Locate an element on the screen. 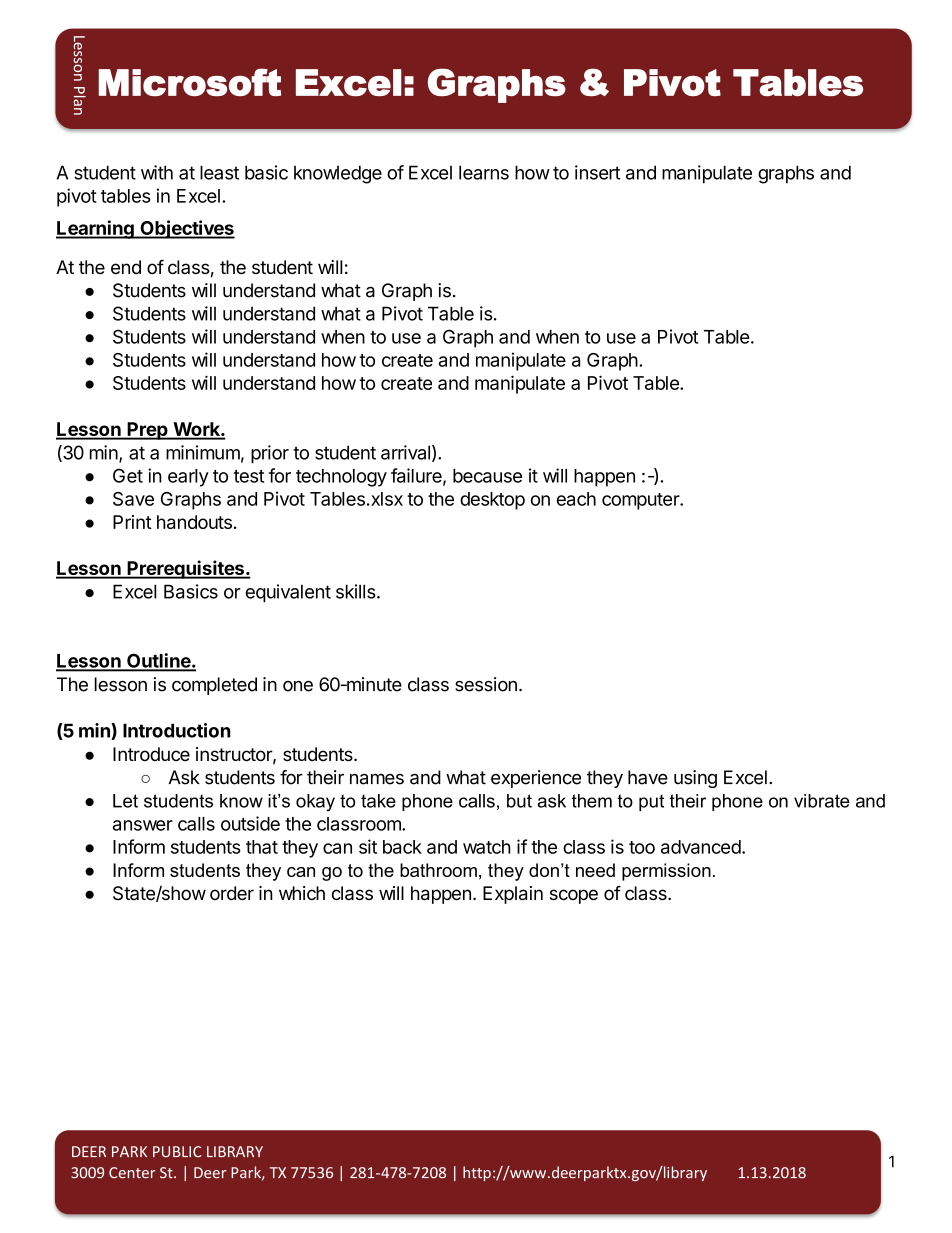  session is located at coordinates (486, 684).
